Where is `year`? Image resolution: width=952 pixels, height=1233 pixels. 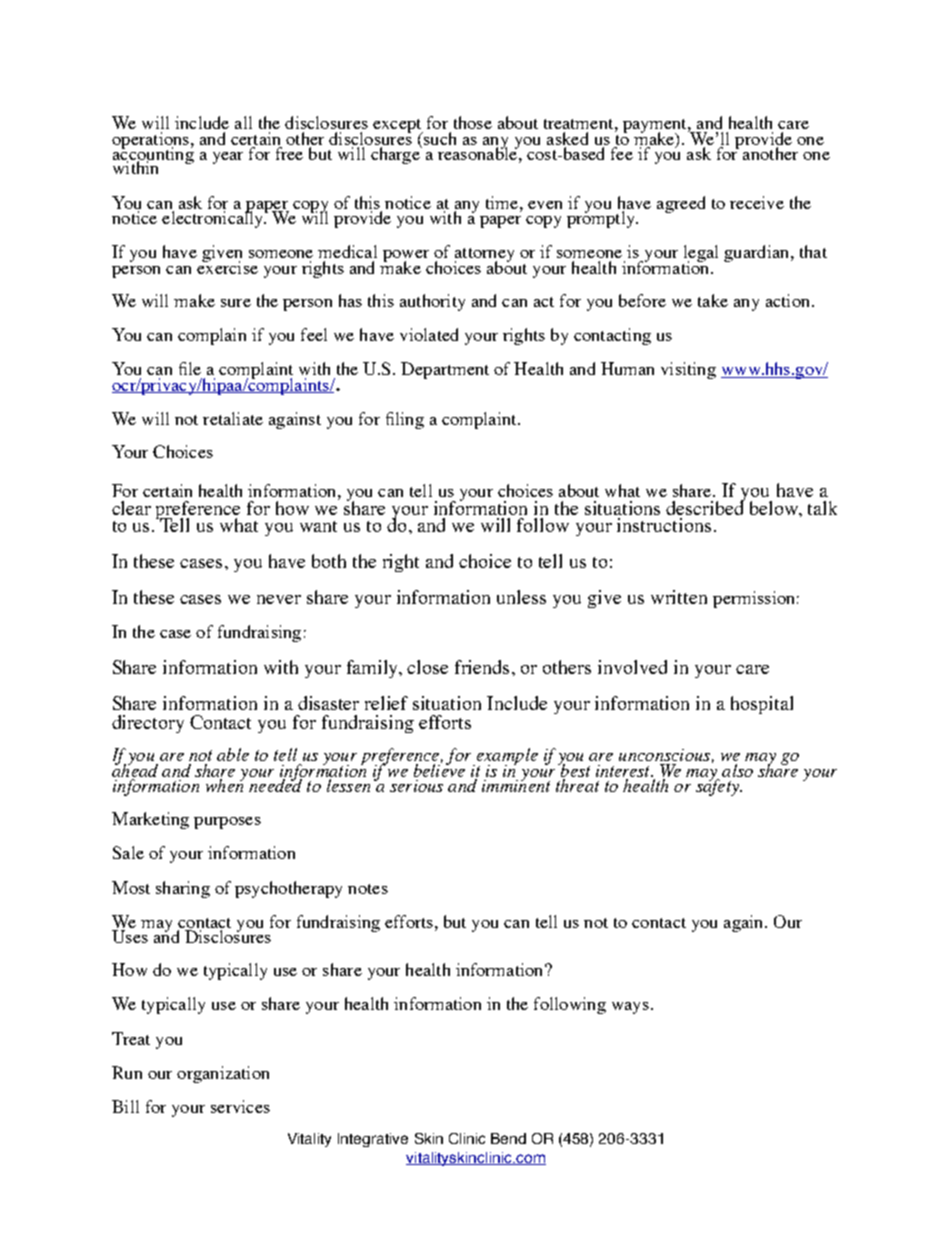 year is located at coordinates (228, 158).
